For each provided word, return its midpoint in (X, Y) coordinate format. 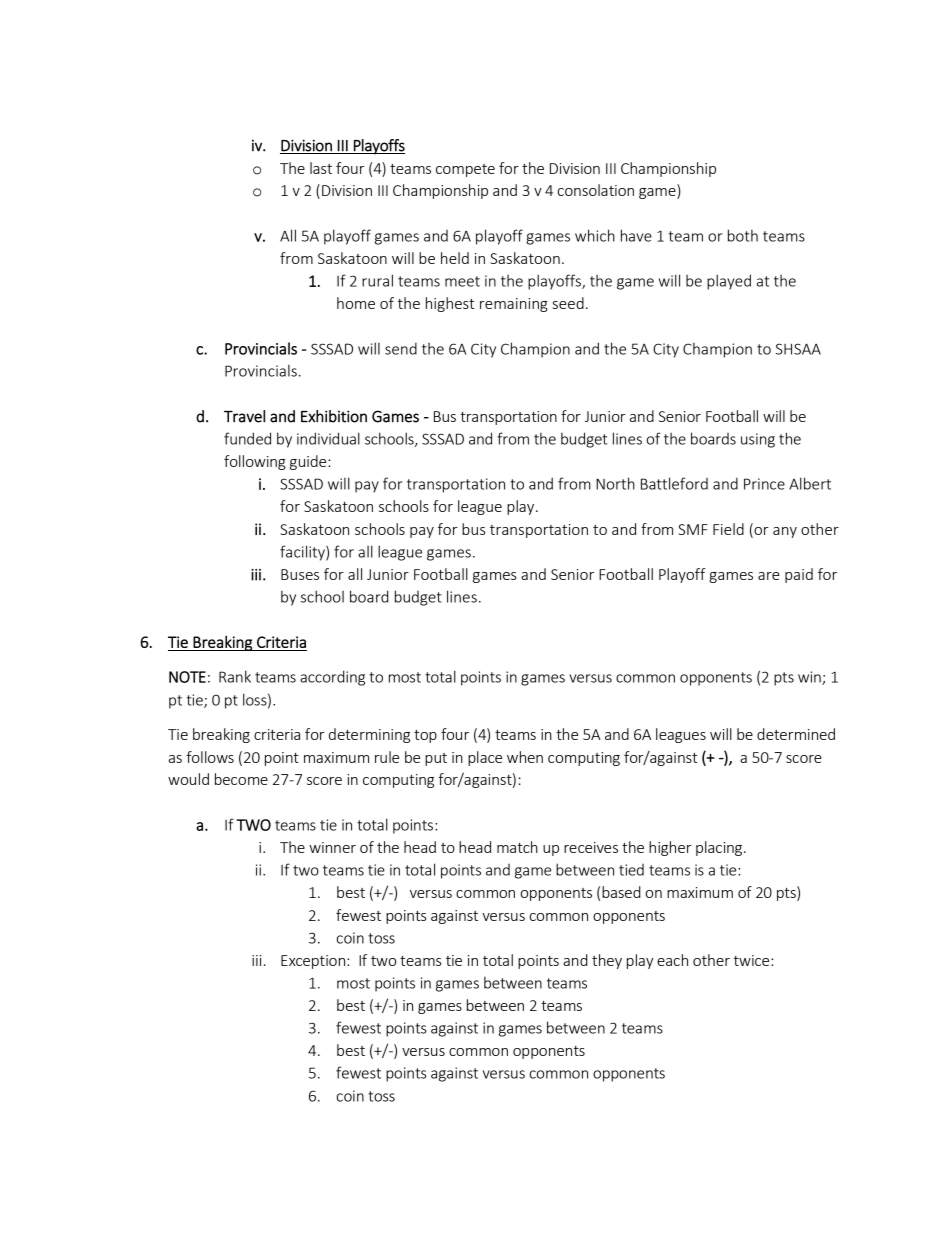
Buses (300, 574)
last (321, 168)
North (615, 483)
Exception (314, 962)
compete (465, 170)
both (743, 235)
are (769, 576)
